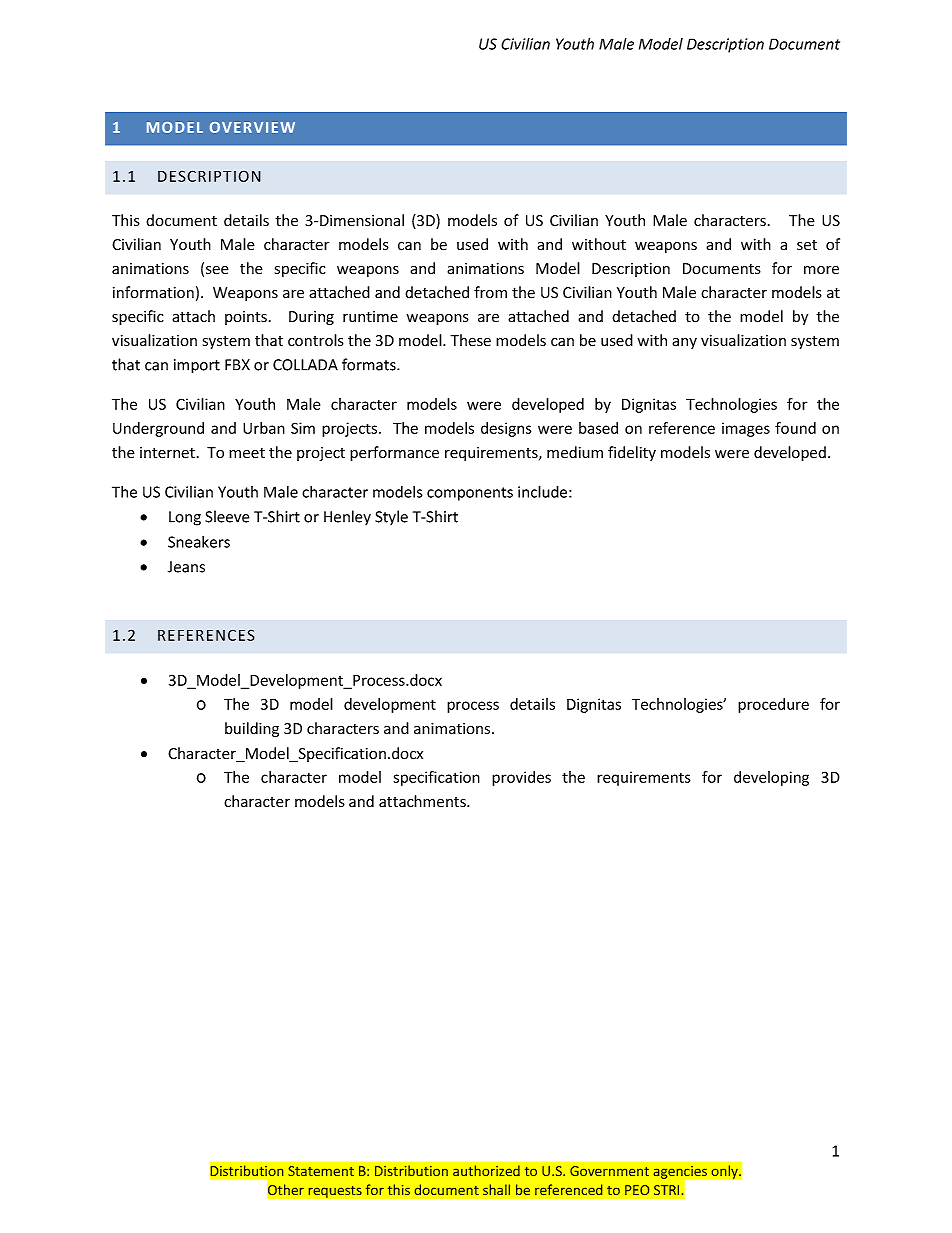 The height and width of the image is (1233, 952). Describe the element at coordinates (470, 494) in the image. I see `components` at that location.
